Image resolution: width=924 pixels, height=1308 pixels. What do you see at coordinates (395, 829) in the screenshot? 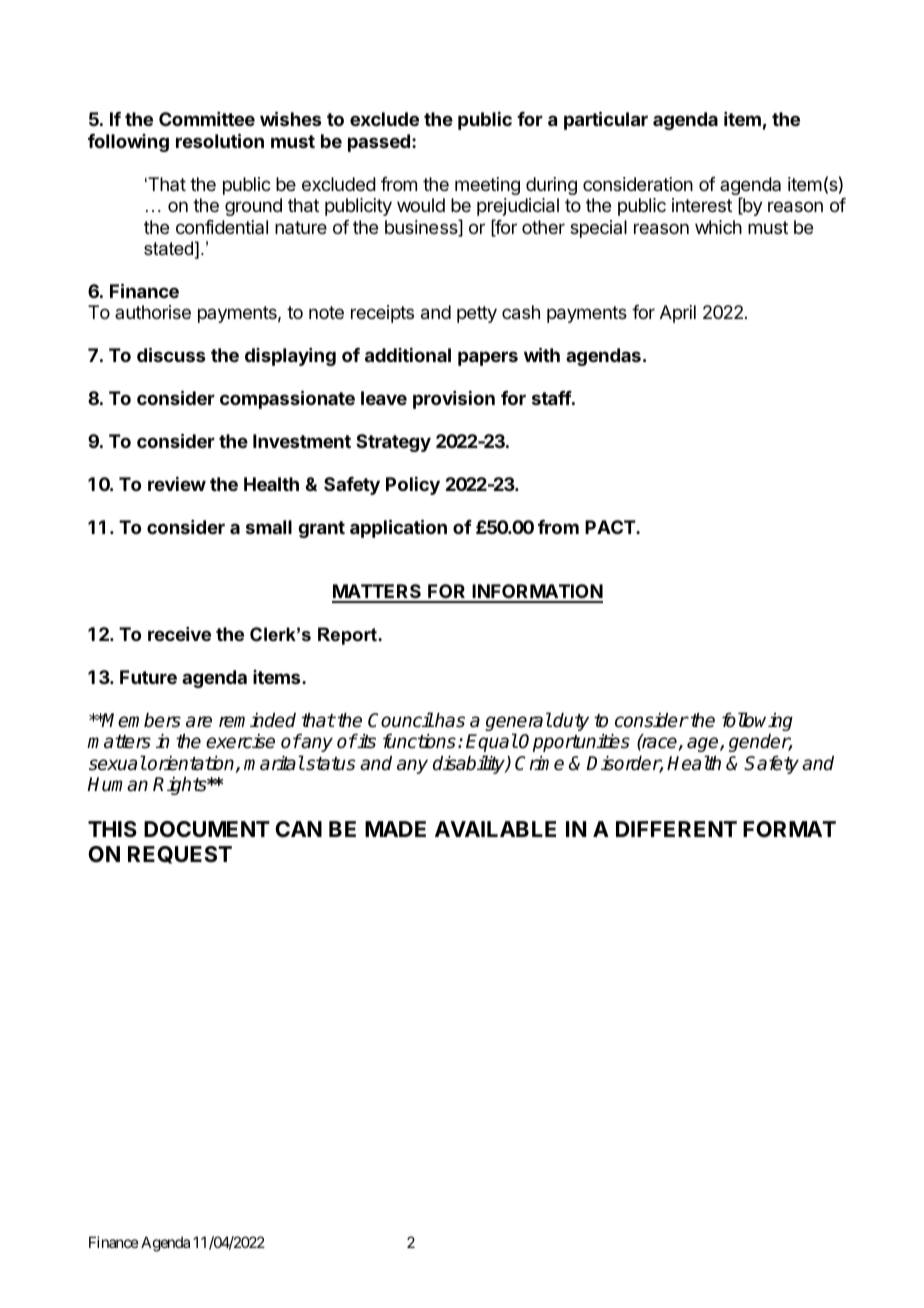
I see `MADE` at bounding box center [395, 829].
